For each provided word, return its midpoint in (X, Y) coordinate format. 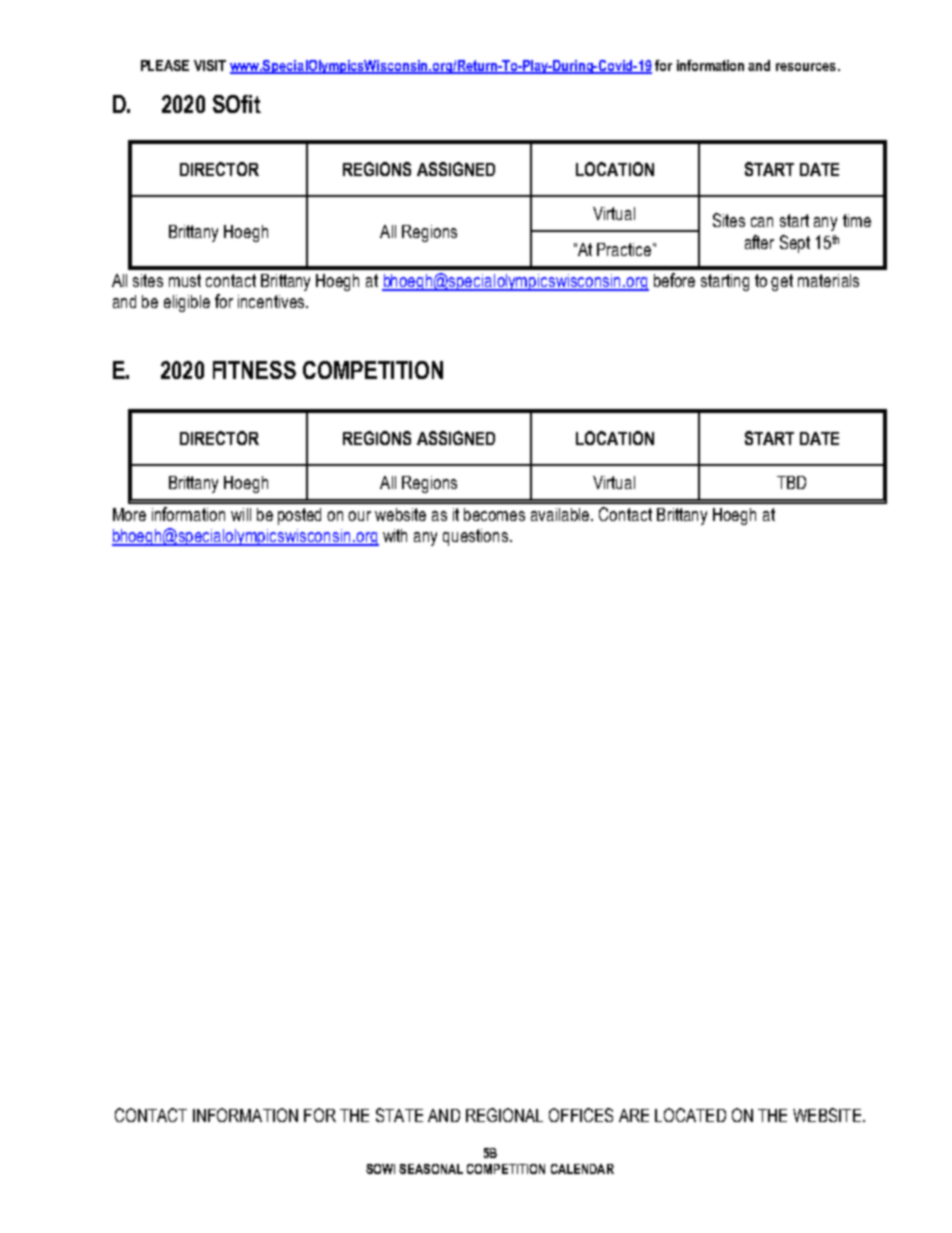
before (674, 280)
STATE (399, 1115)
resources (806, 67)
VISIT (210, 65)
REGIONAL (504, 1115)
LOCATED (690, 1115)
